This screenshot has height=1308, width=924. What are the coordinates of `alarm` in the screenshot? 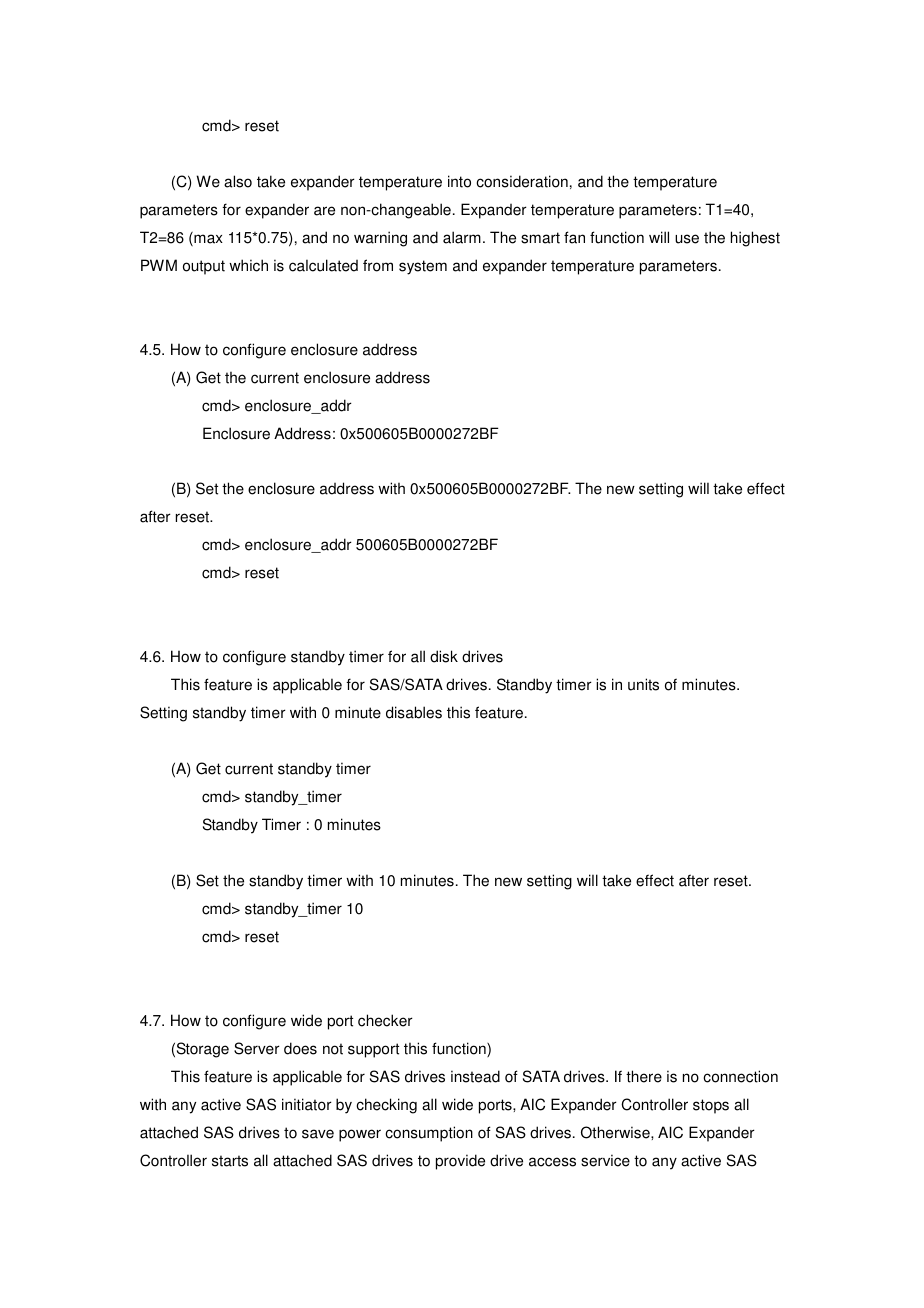 It's located at (462, 237).
